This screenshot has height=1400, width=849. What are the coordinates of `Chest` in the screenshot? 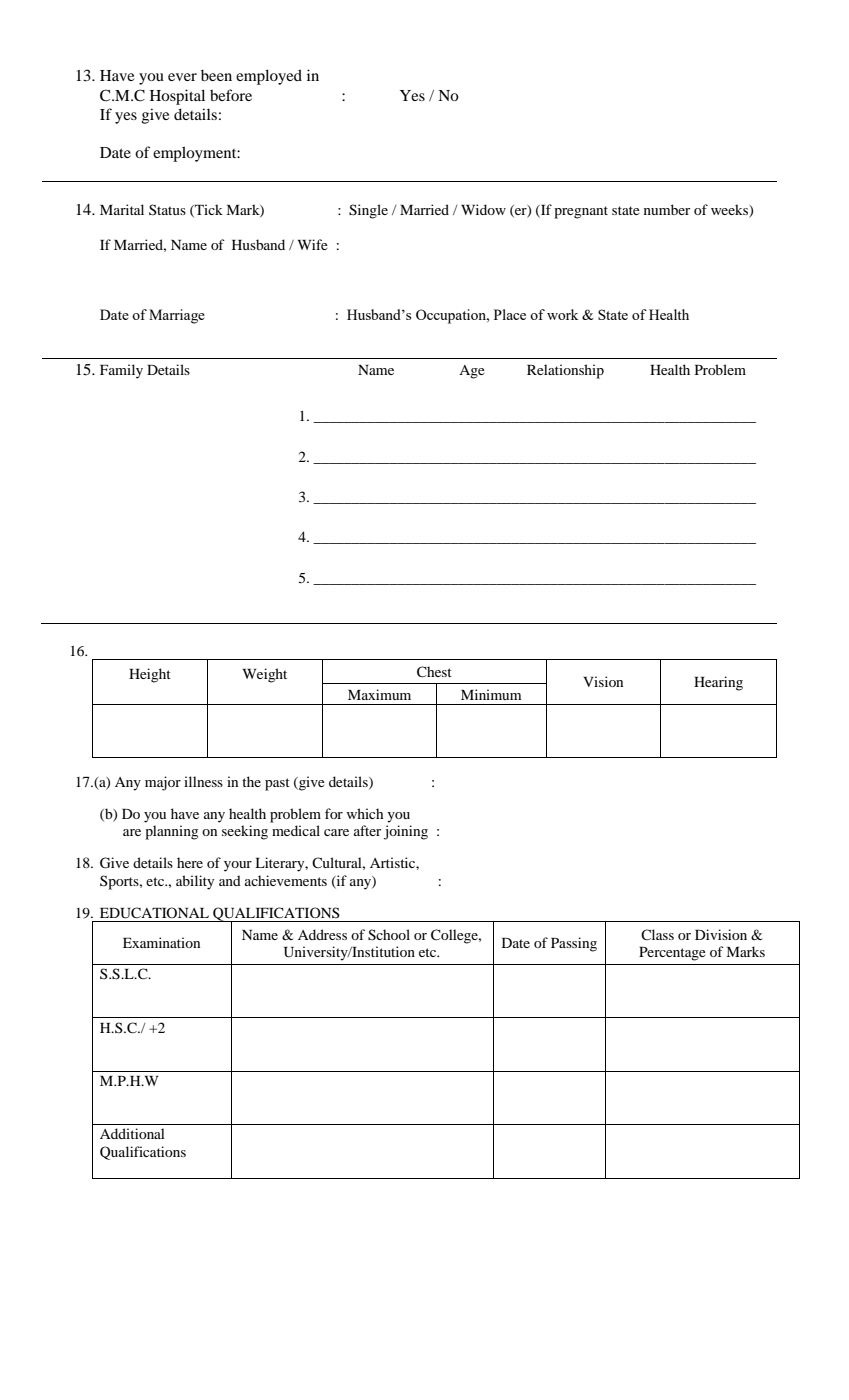 It's located at (434, 672).
